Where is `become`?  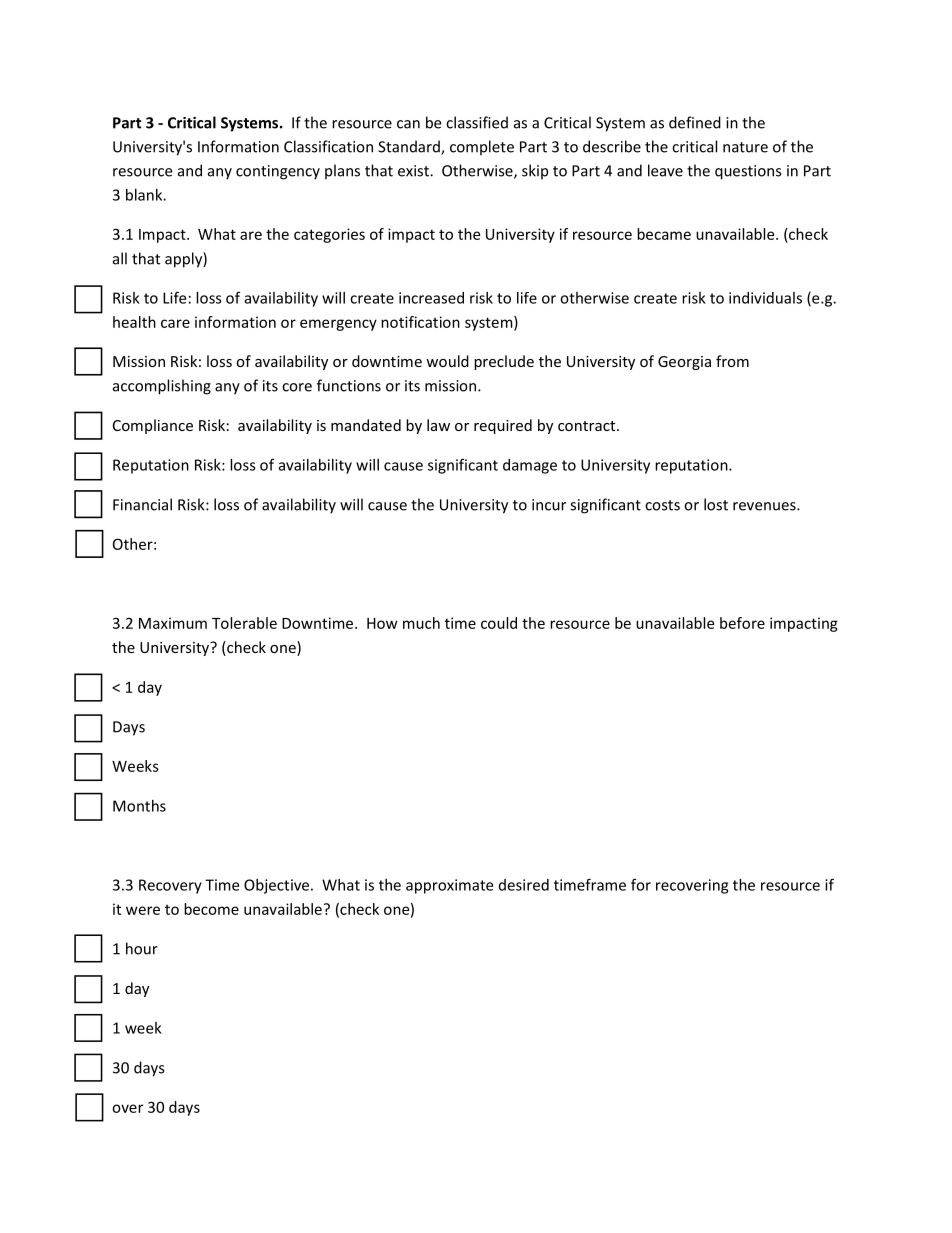
become is located at coordinates (211, 909).
